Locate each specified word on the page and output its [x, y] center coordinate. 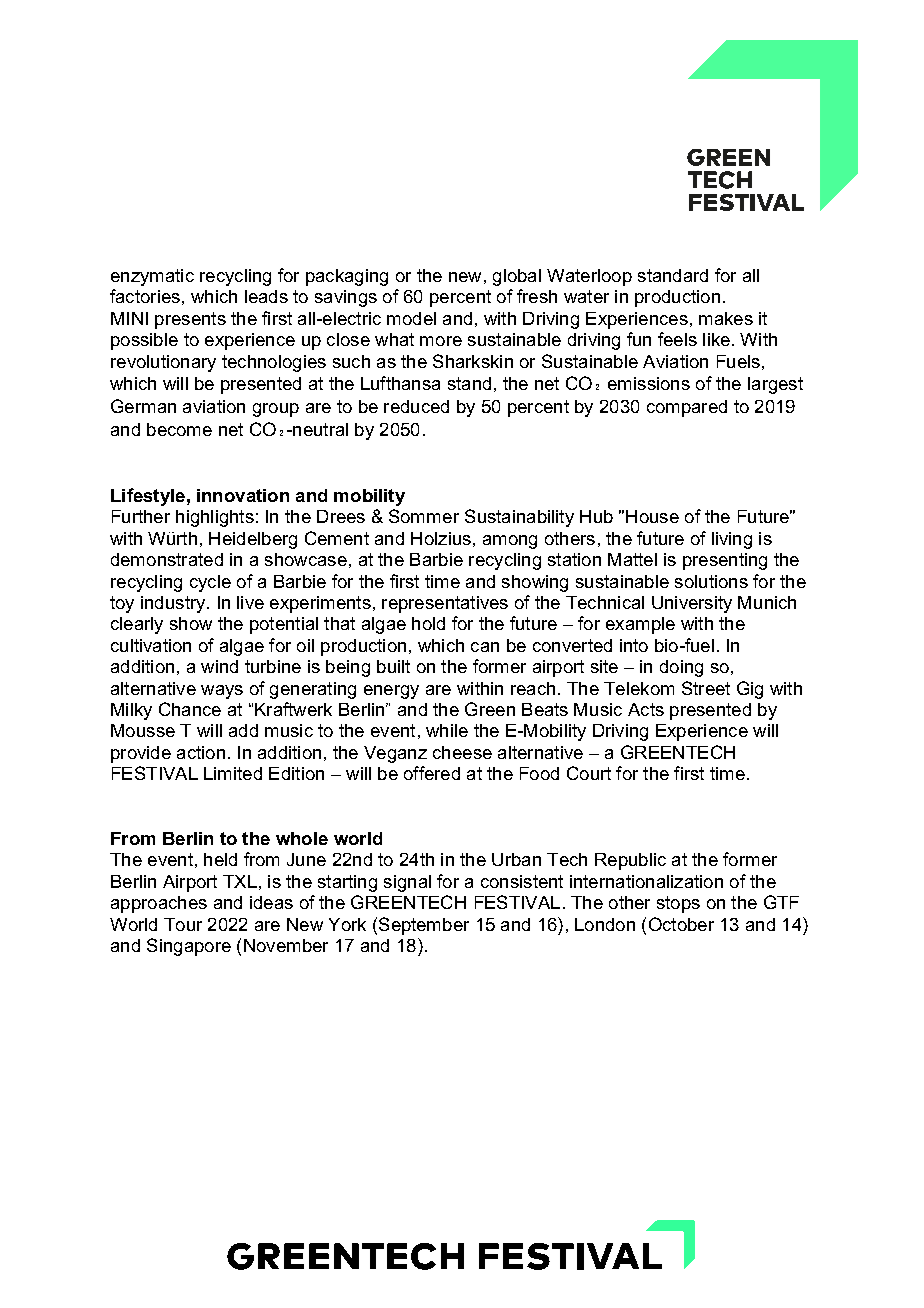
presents [190, 320]
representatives [445, 604]
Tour [183, 924]
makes [726, 318]
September [424, 926]
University [692, 604]
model [411, 318]
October [681, 924]
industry [174, 604]
